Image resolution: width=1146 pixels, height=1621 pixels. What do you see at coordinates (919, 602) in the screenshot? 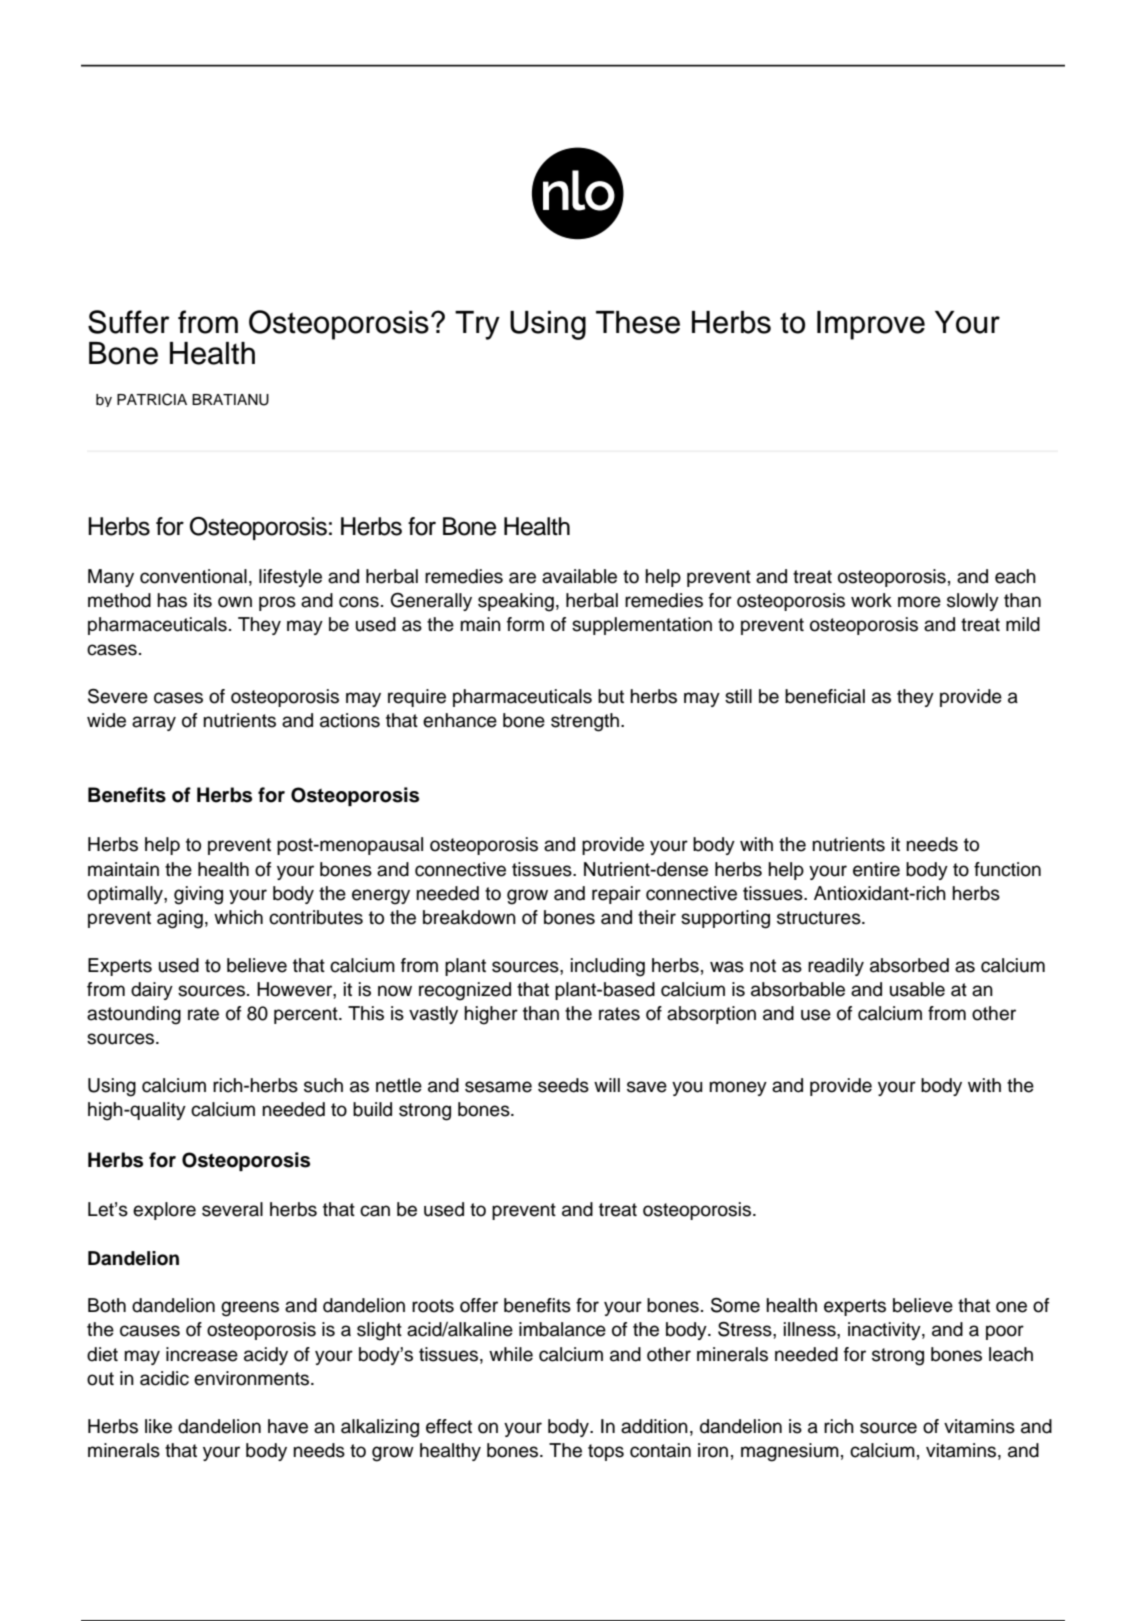
I see `more` at bounding box center [919, 602].
